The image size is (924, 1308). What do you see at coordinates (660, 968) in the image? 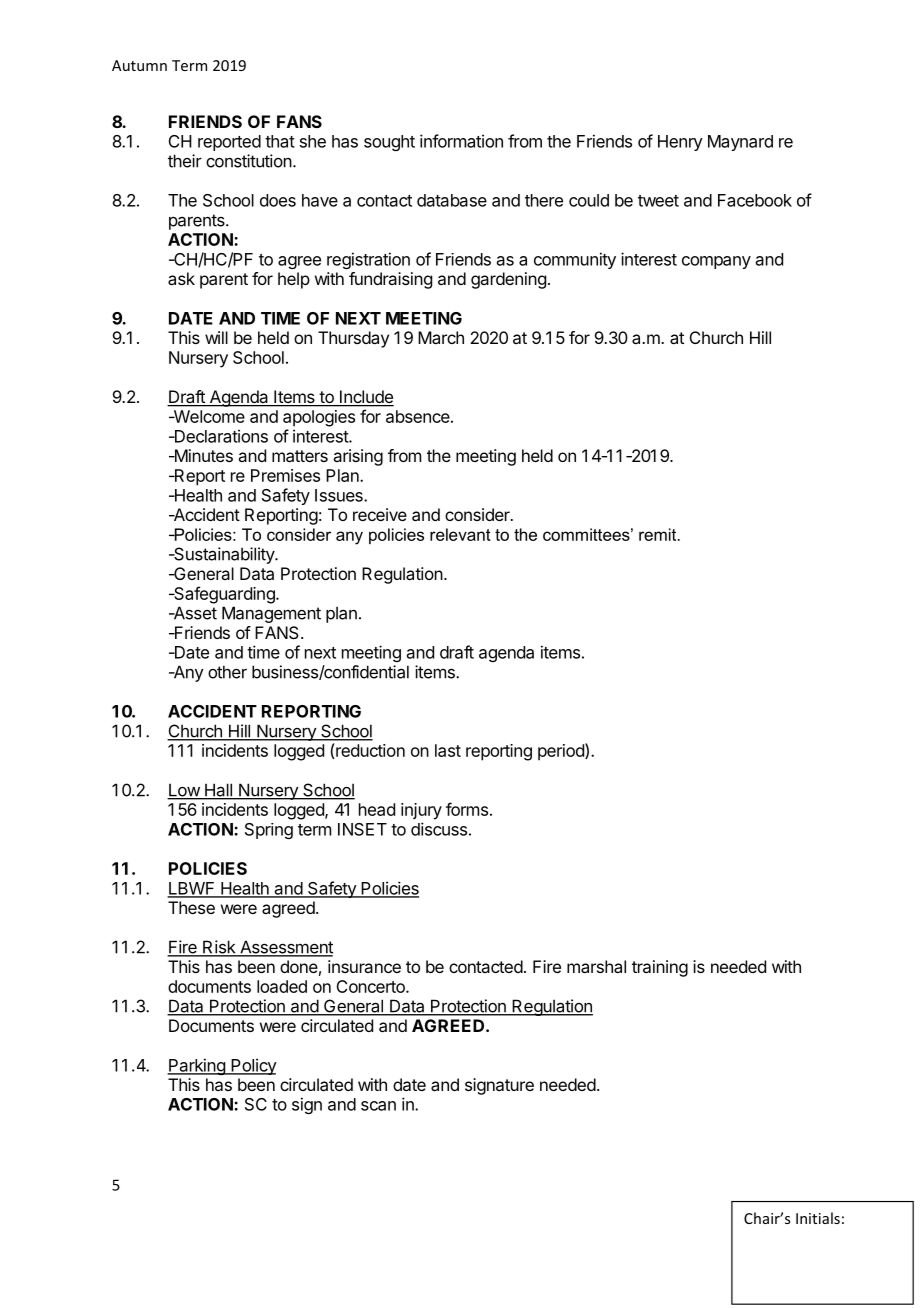
I see `training` at bounding box center [660, 968].
